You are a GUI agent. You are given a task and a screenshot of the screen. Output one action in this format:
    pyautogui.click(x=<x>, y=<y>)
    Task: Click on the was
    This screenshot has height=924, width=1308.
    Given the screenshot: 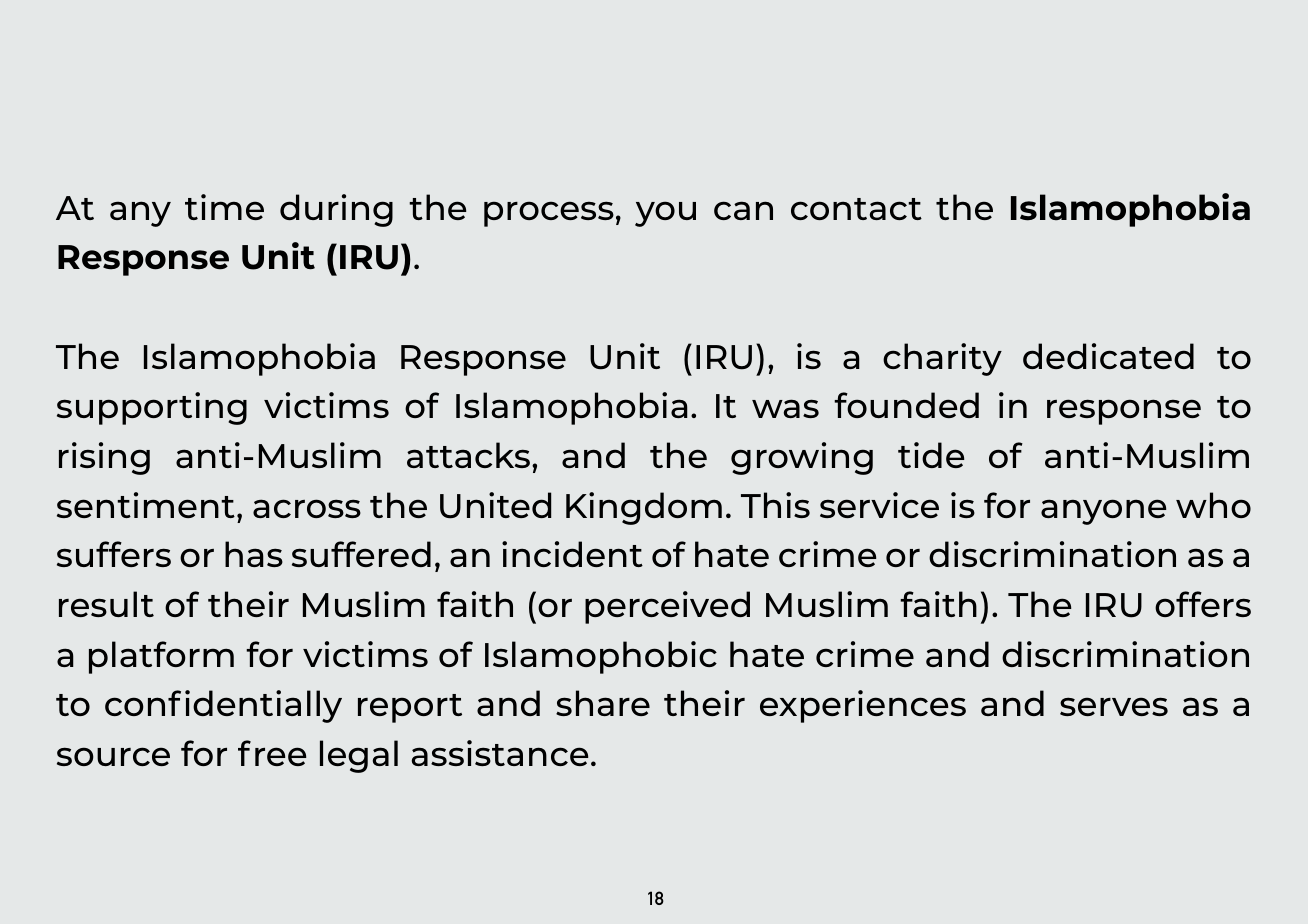 What is the action you would take?
    pyautogui.click(x=785, y=408)
